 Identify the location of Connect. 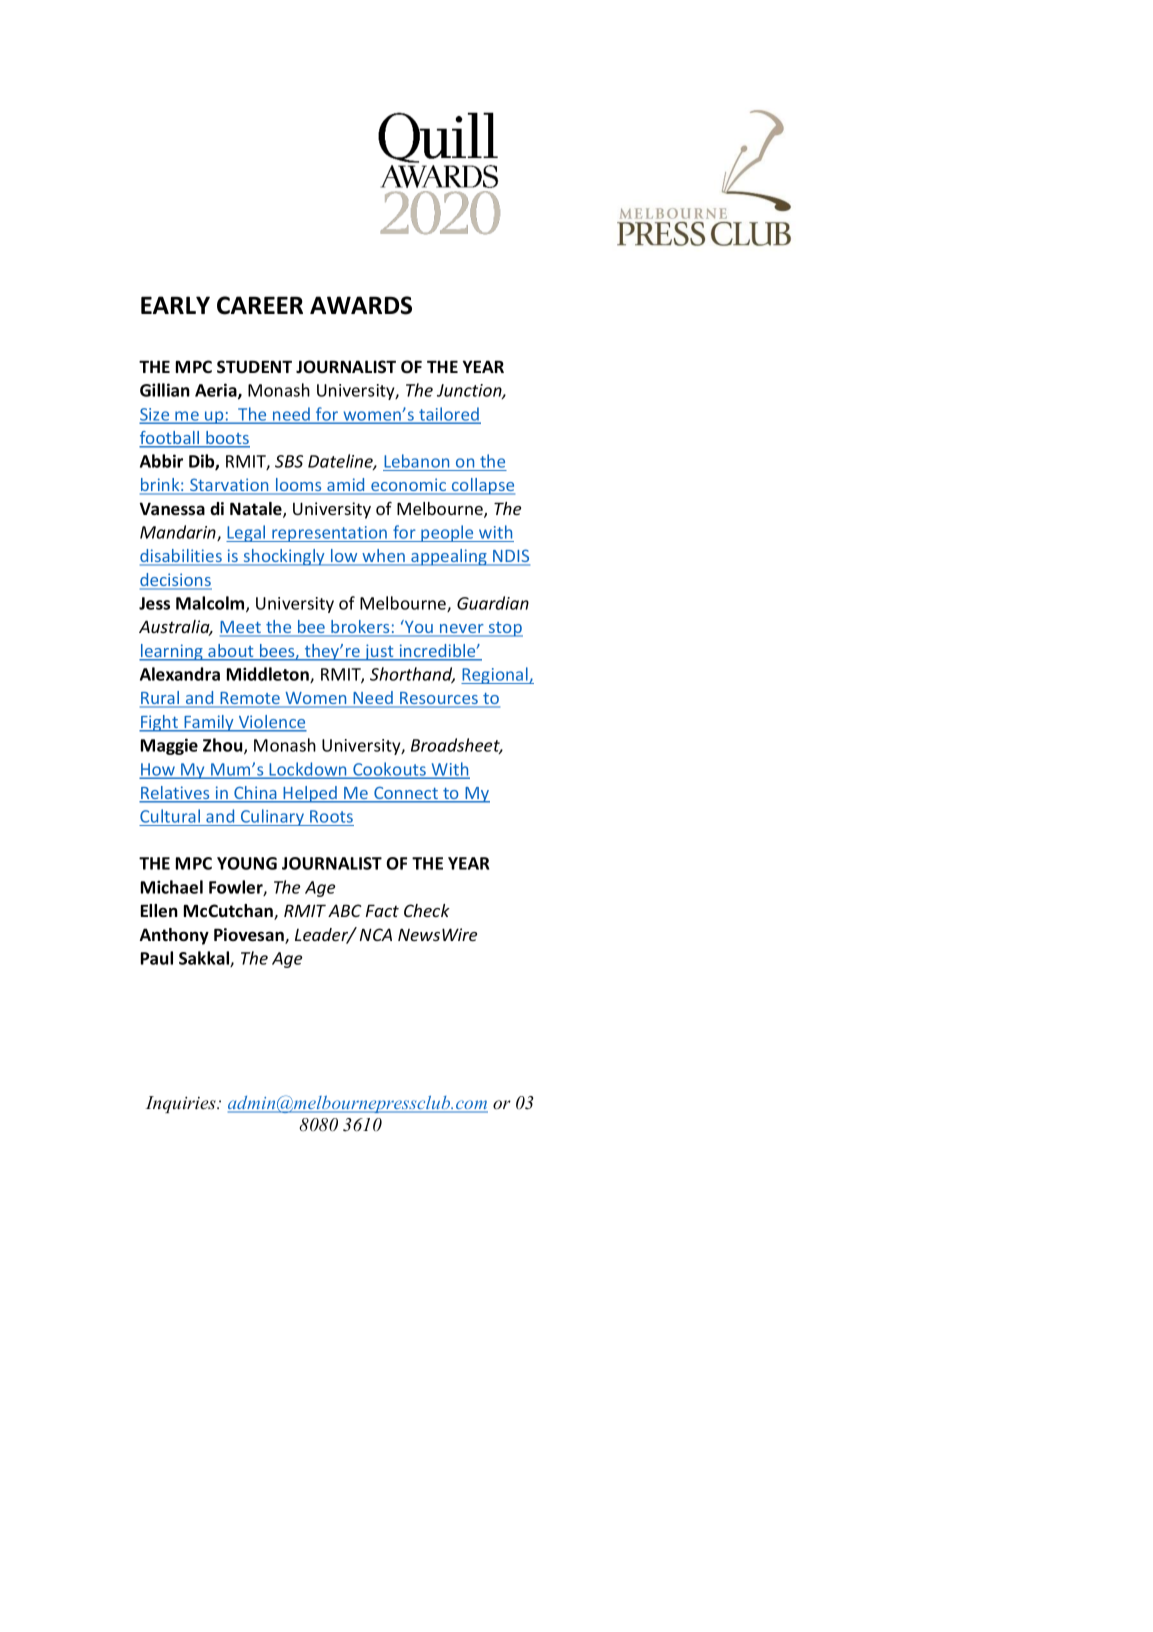
(406, 794).
